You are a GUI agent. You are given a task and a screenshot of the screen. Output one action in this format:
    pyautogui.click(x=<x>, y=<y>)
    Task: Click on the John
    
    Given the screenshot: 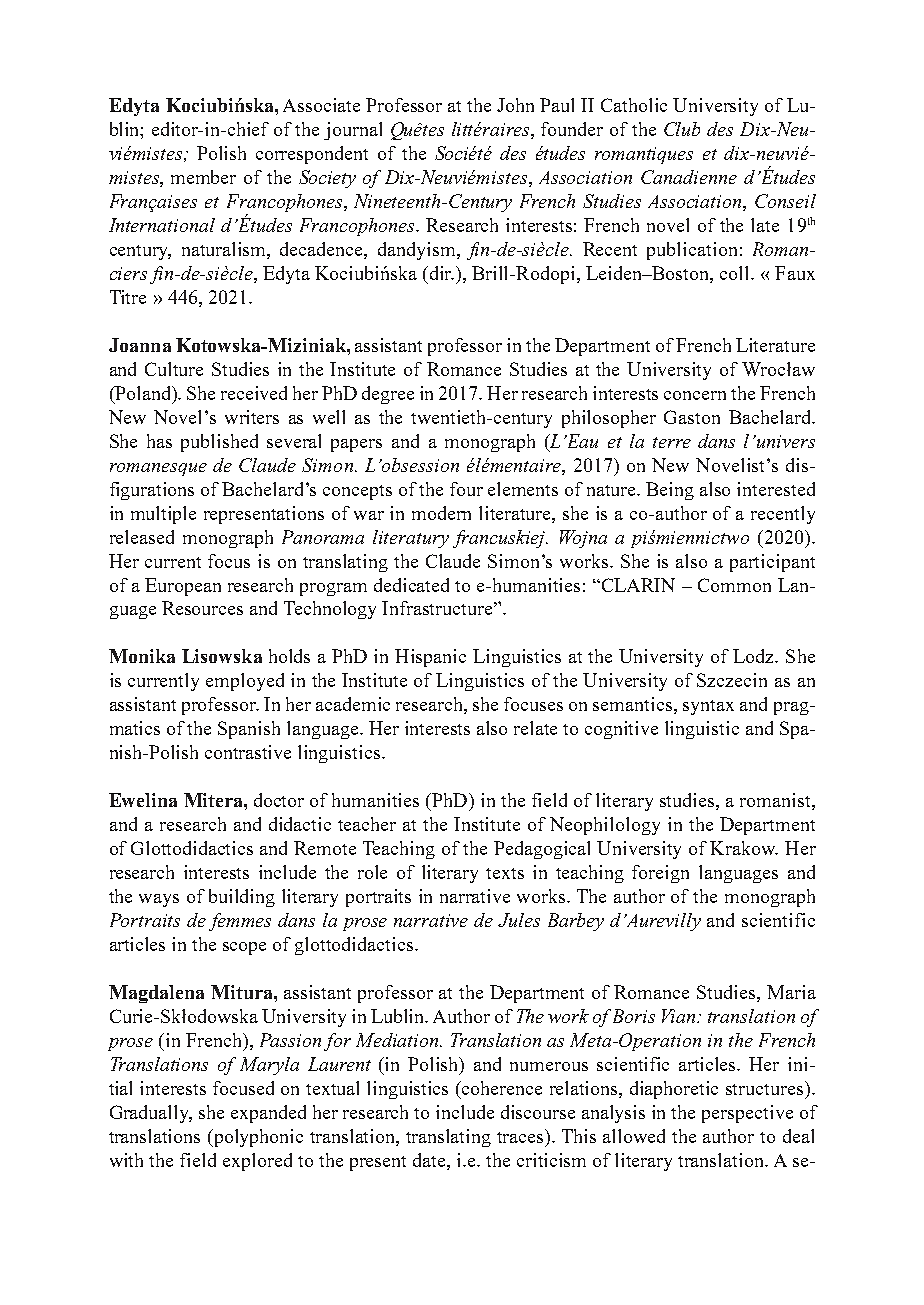 What is the action you would take?
    pyautogui.click(x=515, y=105)
